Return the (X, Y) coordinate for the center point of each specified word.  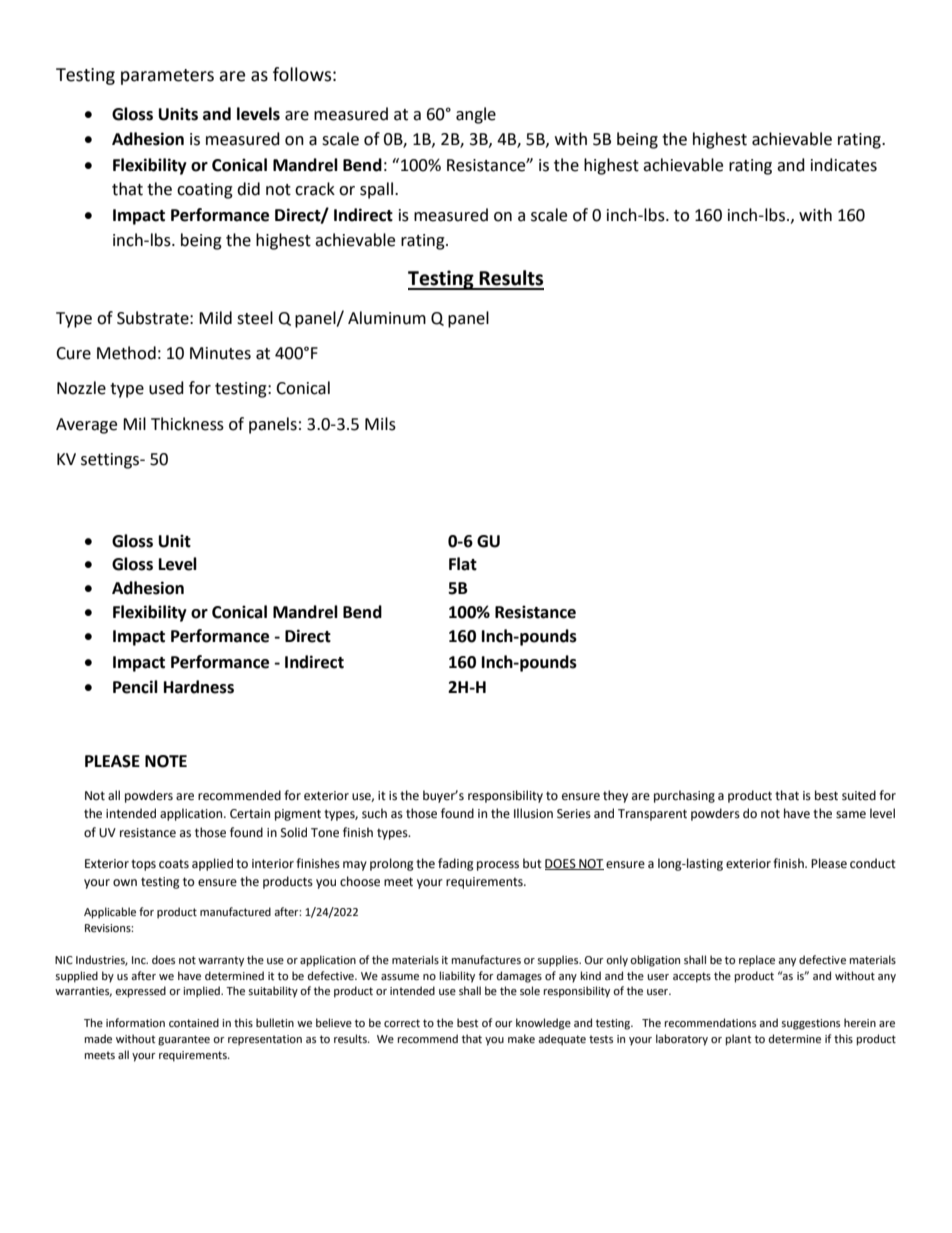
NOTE (166, 761)
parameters (167, 77)
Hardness (199, 687)
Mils (380, 424)
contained (194, 1023)
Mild (215, 318)
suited (859, 795)
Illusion (533, 813)
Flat (463, 564)
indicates (844, 165)
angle (476, 115)
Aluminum (387, 318)
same (851, 815)
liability (457, 977)
